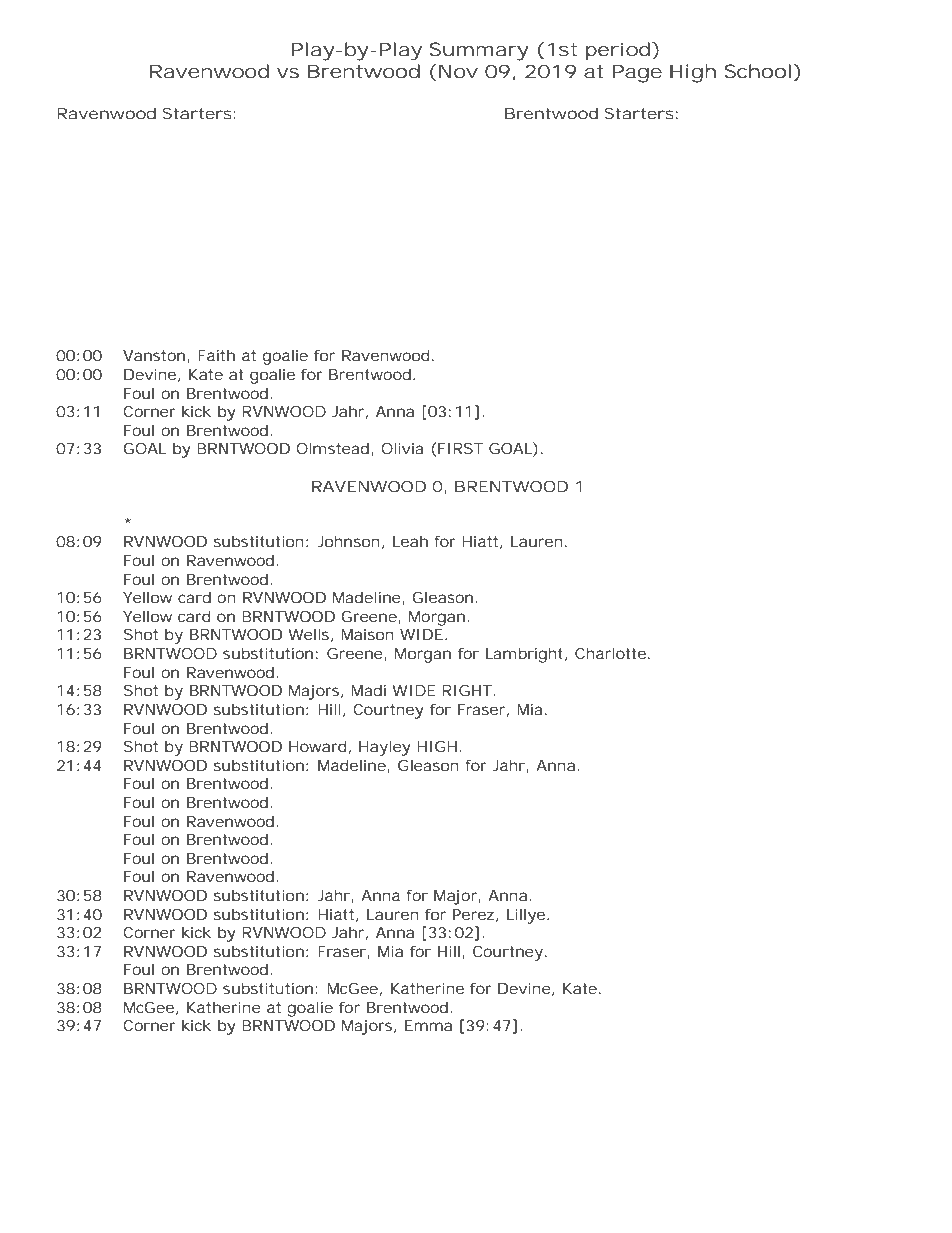 This page has height=1233, width=952. I want to click on Hayley, so click(385, 748).
